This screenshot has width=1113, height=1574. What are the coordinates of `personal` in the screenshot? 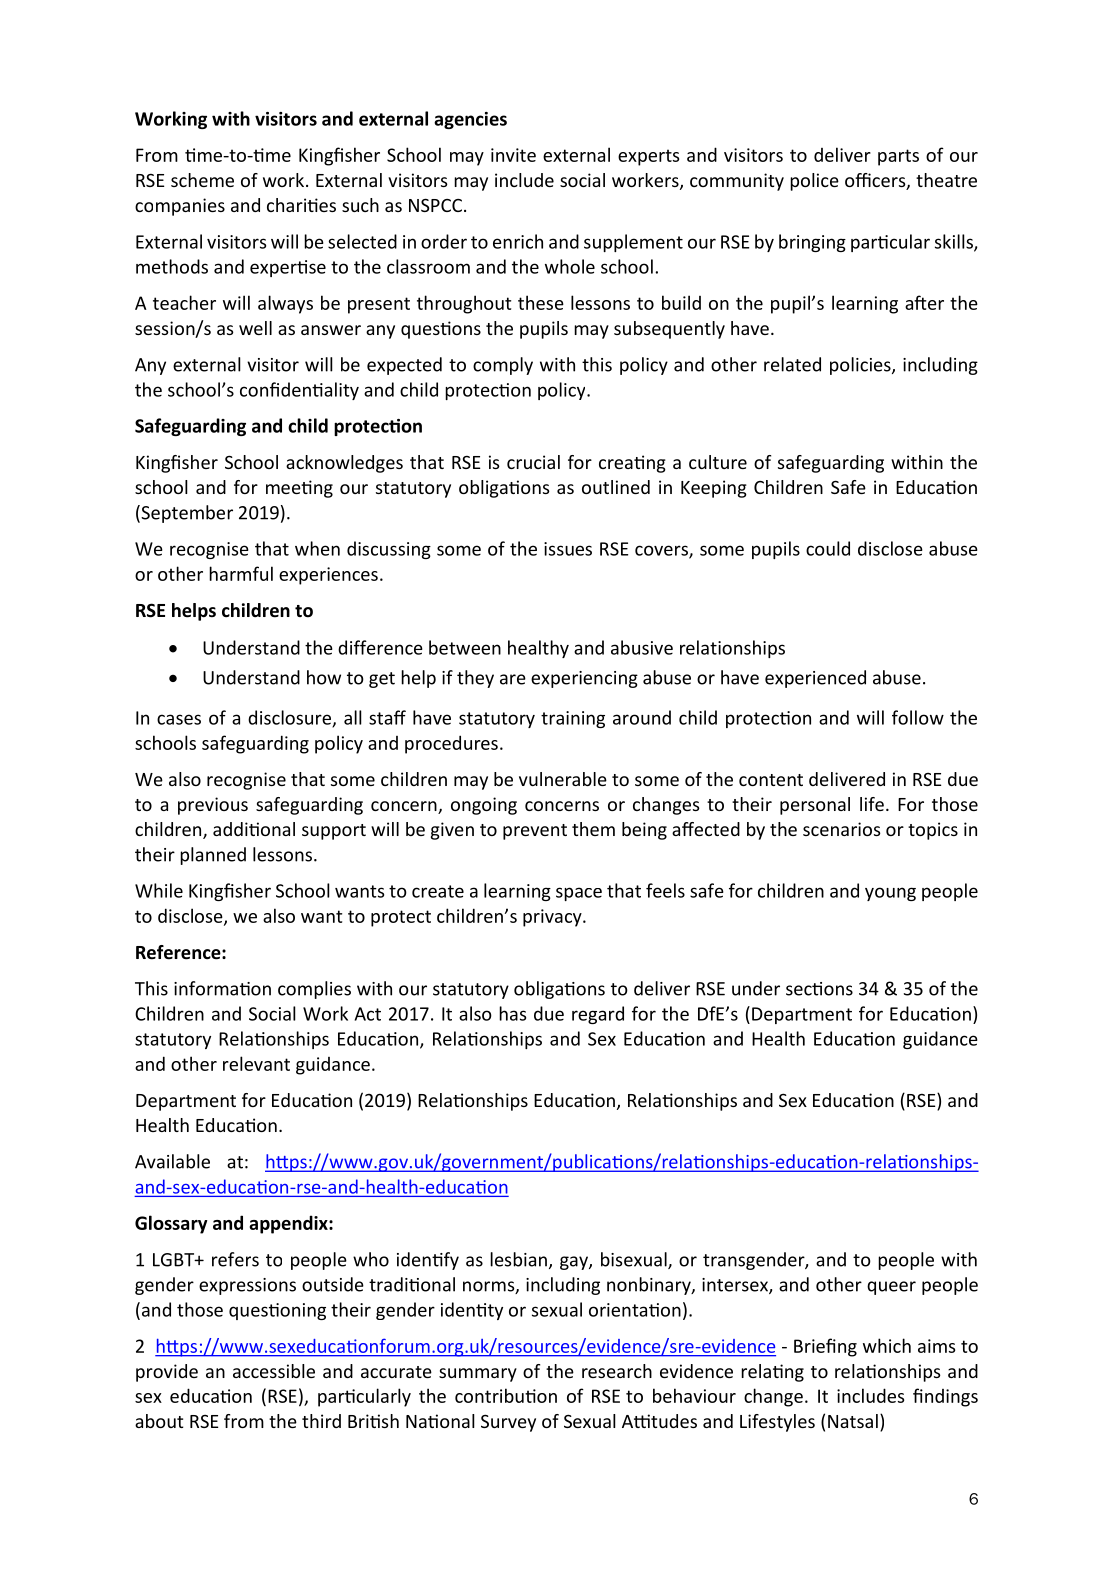 It's located at (815, 806).
